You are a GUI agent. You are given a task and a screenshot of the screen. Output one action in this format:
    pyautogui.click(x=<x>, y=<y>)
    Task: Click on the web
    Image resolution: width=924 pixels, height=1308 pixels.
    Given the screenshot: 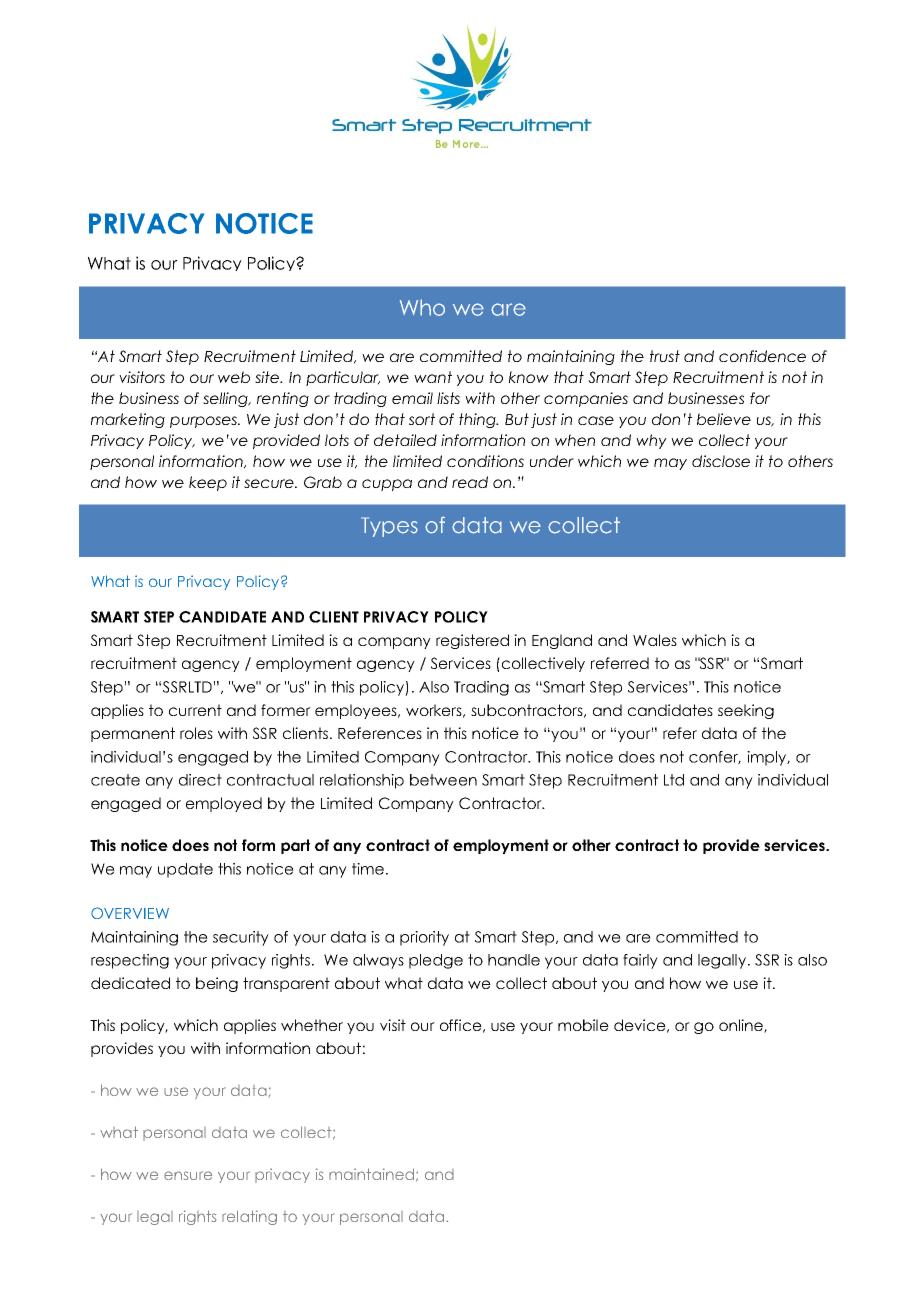 What is the action you would take?
    pyautogui.click(x=234, y=377)
